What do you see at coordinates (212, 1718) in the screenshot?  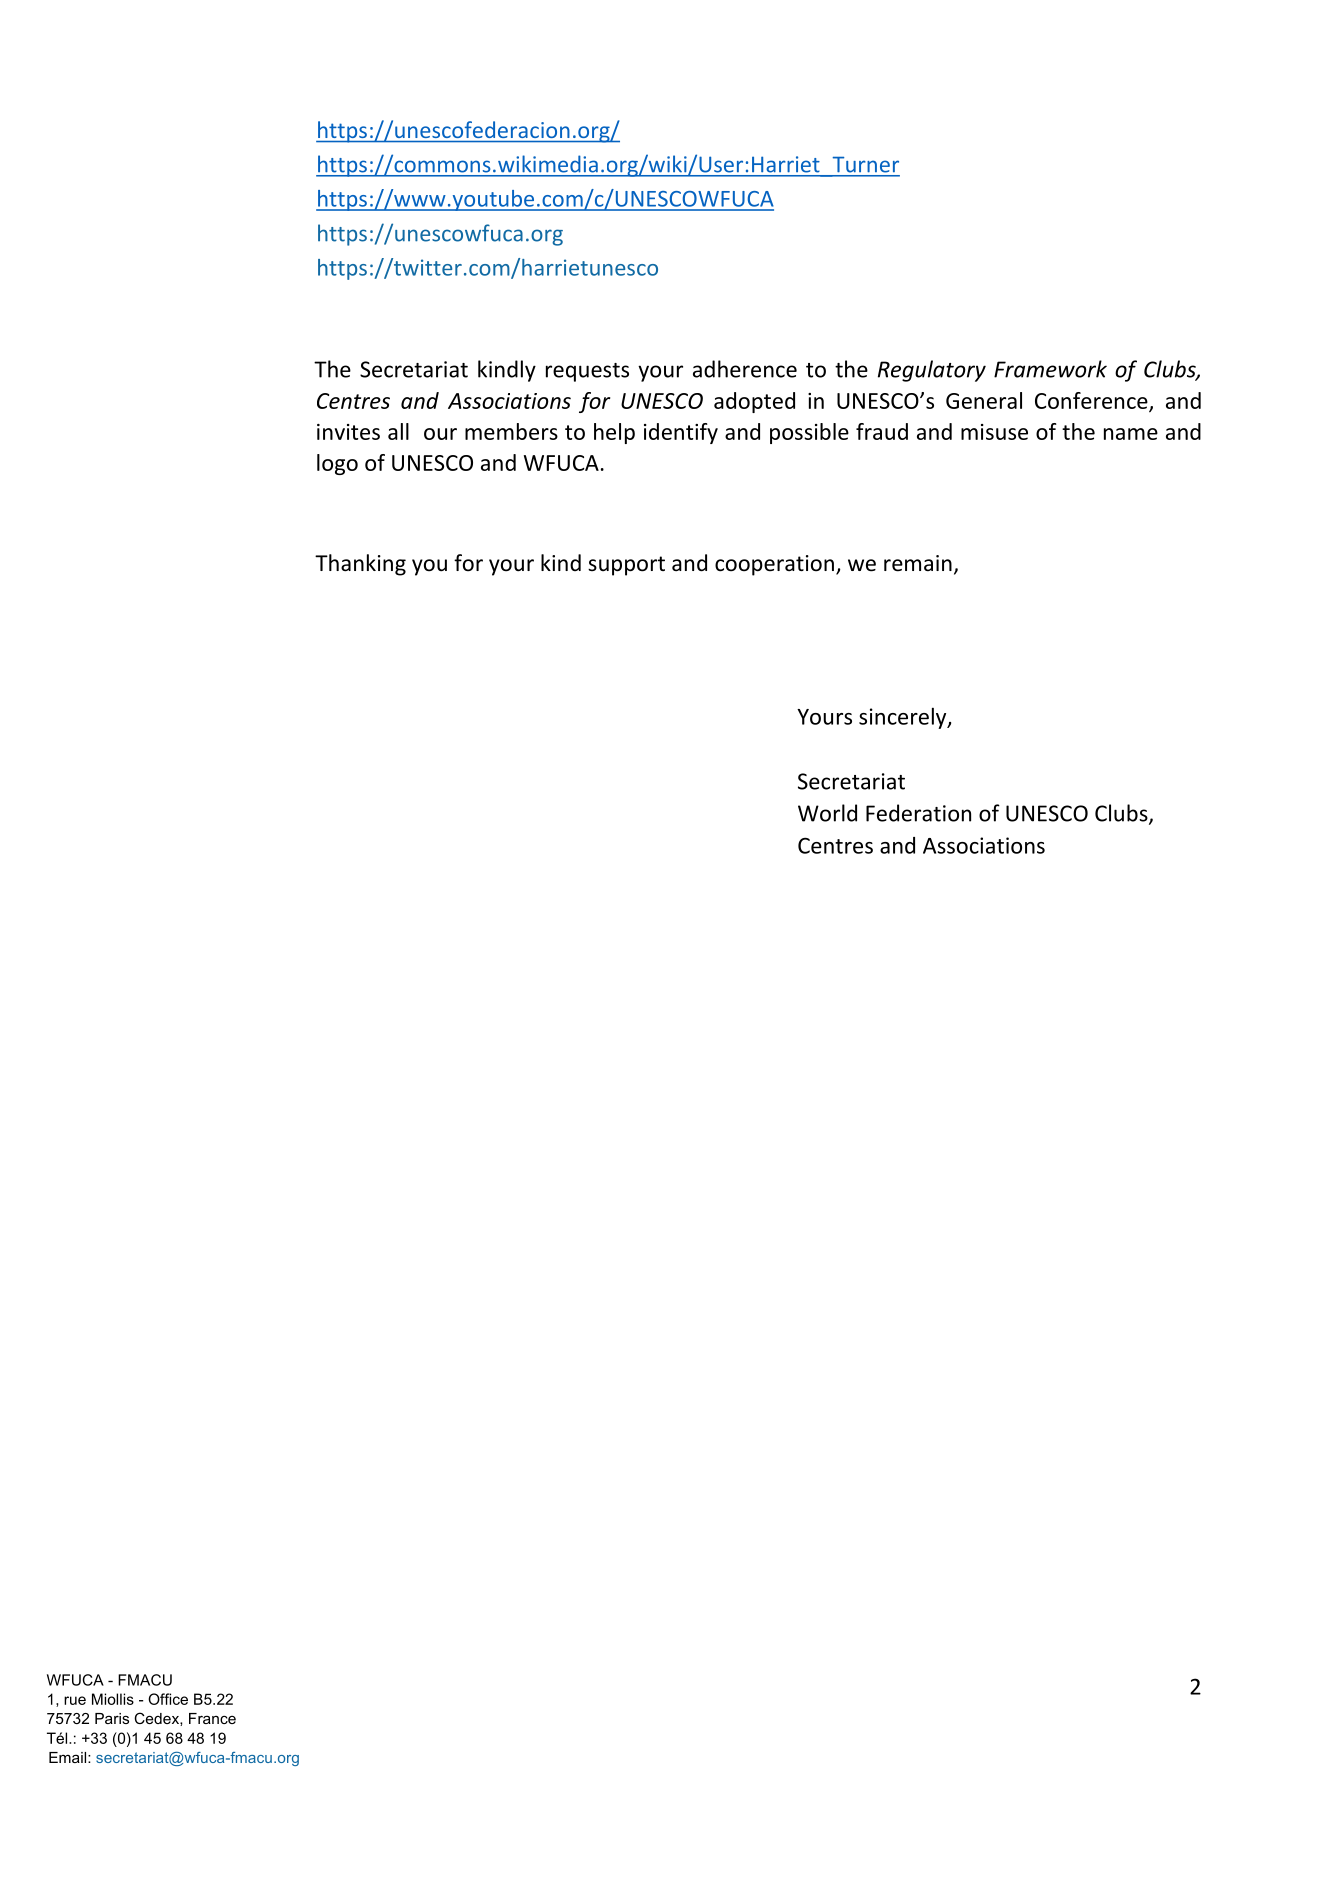 I see `France` at bounding box center [212, 1718].
